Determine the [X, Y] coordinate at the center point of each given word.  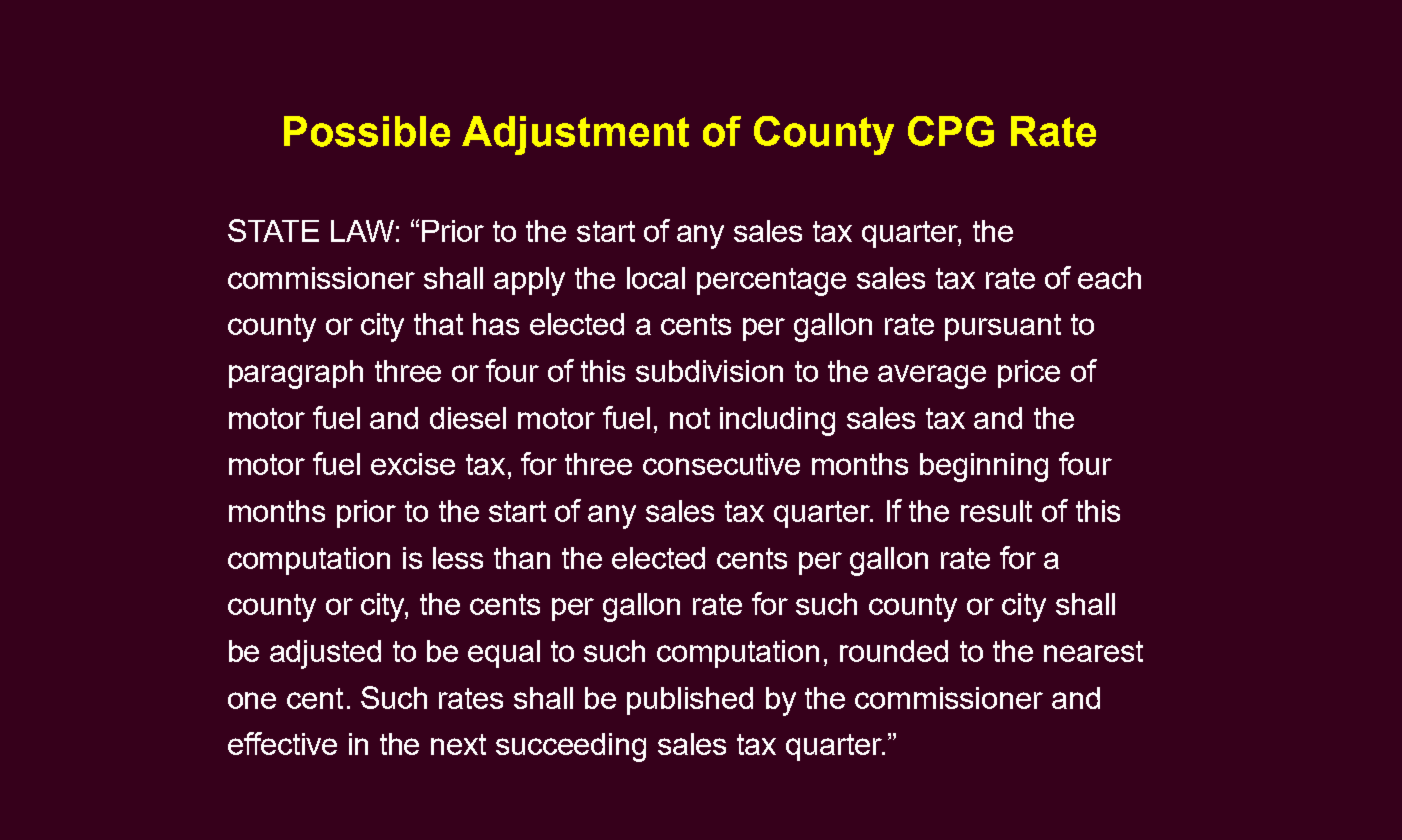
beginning [984, 467]
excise [413, 464]
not [690, 418]
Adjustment [575, 135]
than [522, 558]
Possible [367, 131]
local [656, 278]
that [438, 324]
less [458, 558]
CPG [951, 131]
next [458, 744]
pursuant [1003, 327]
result [996, 511]
